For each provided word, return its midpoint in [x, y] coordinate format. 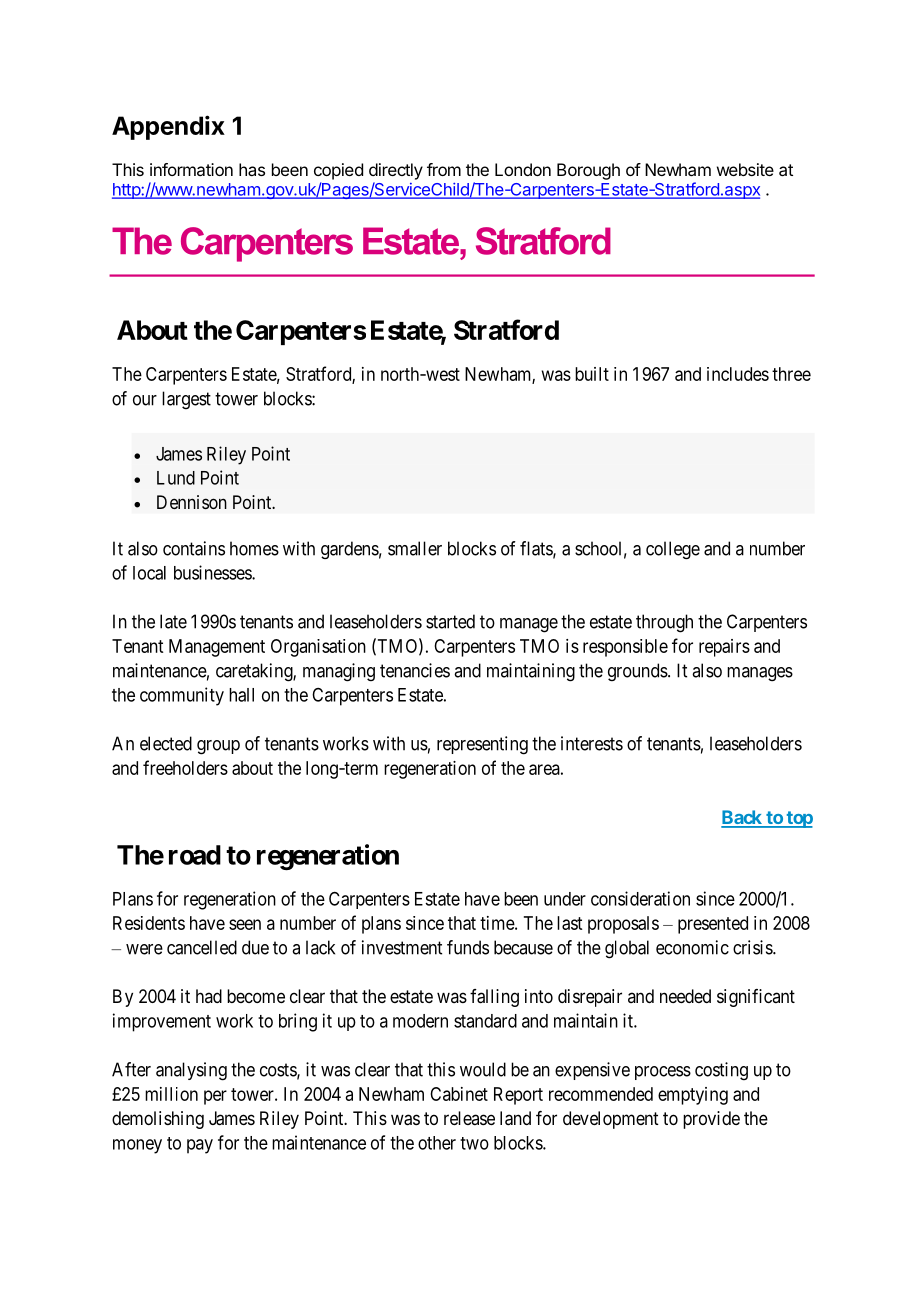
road [195, 855]
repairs [724, 648]
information [191, 169]
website [745, 169]
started [450, 621]
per [215, 1097]
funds [468, 947]
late [173, 621]
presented [713, 925]
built [592, 374]
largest [186, 400]
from [444, 169]
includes [738, 374]
